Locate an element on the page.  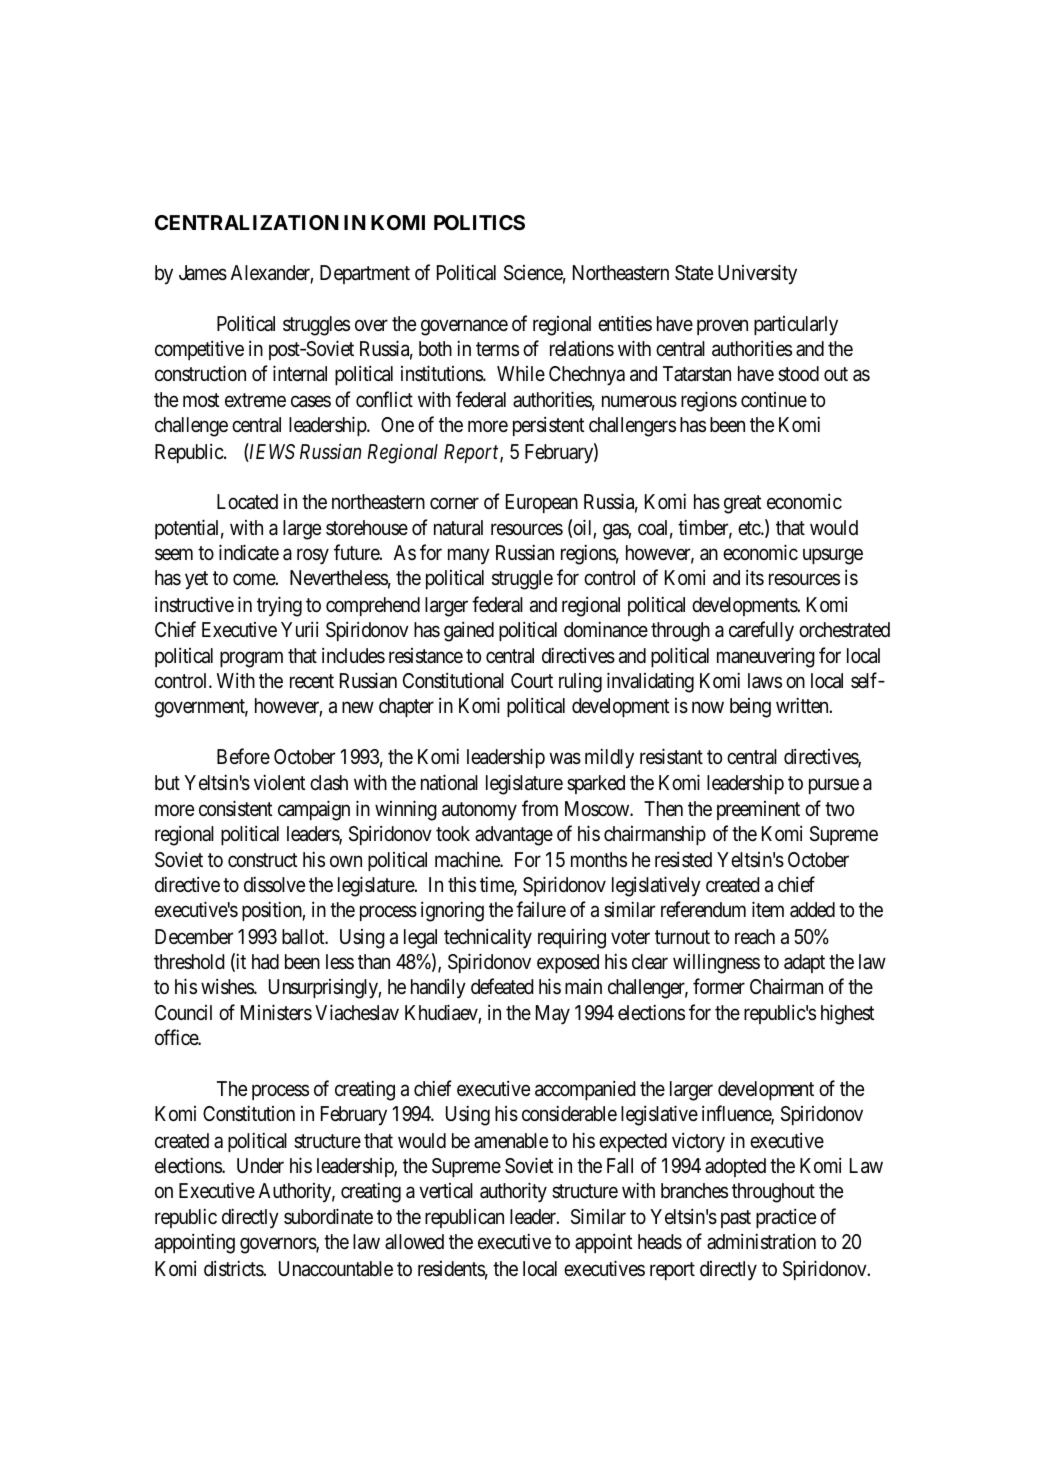
dissolve is located at coordinates (274, 884).
